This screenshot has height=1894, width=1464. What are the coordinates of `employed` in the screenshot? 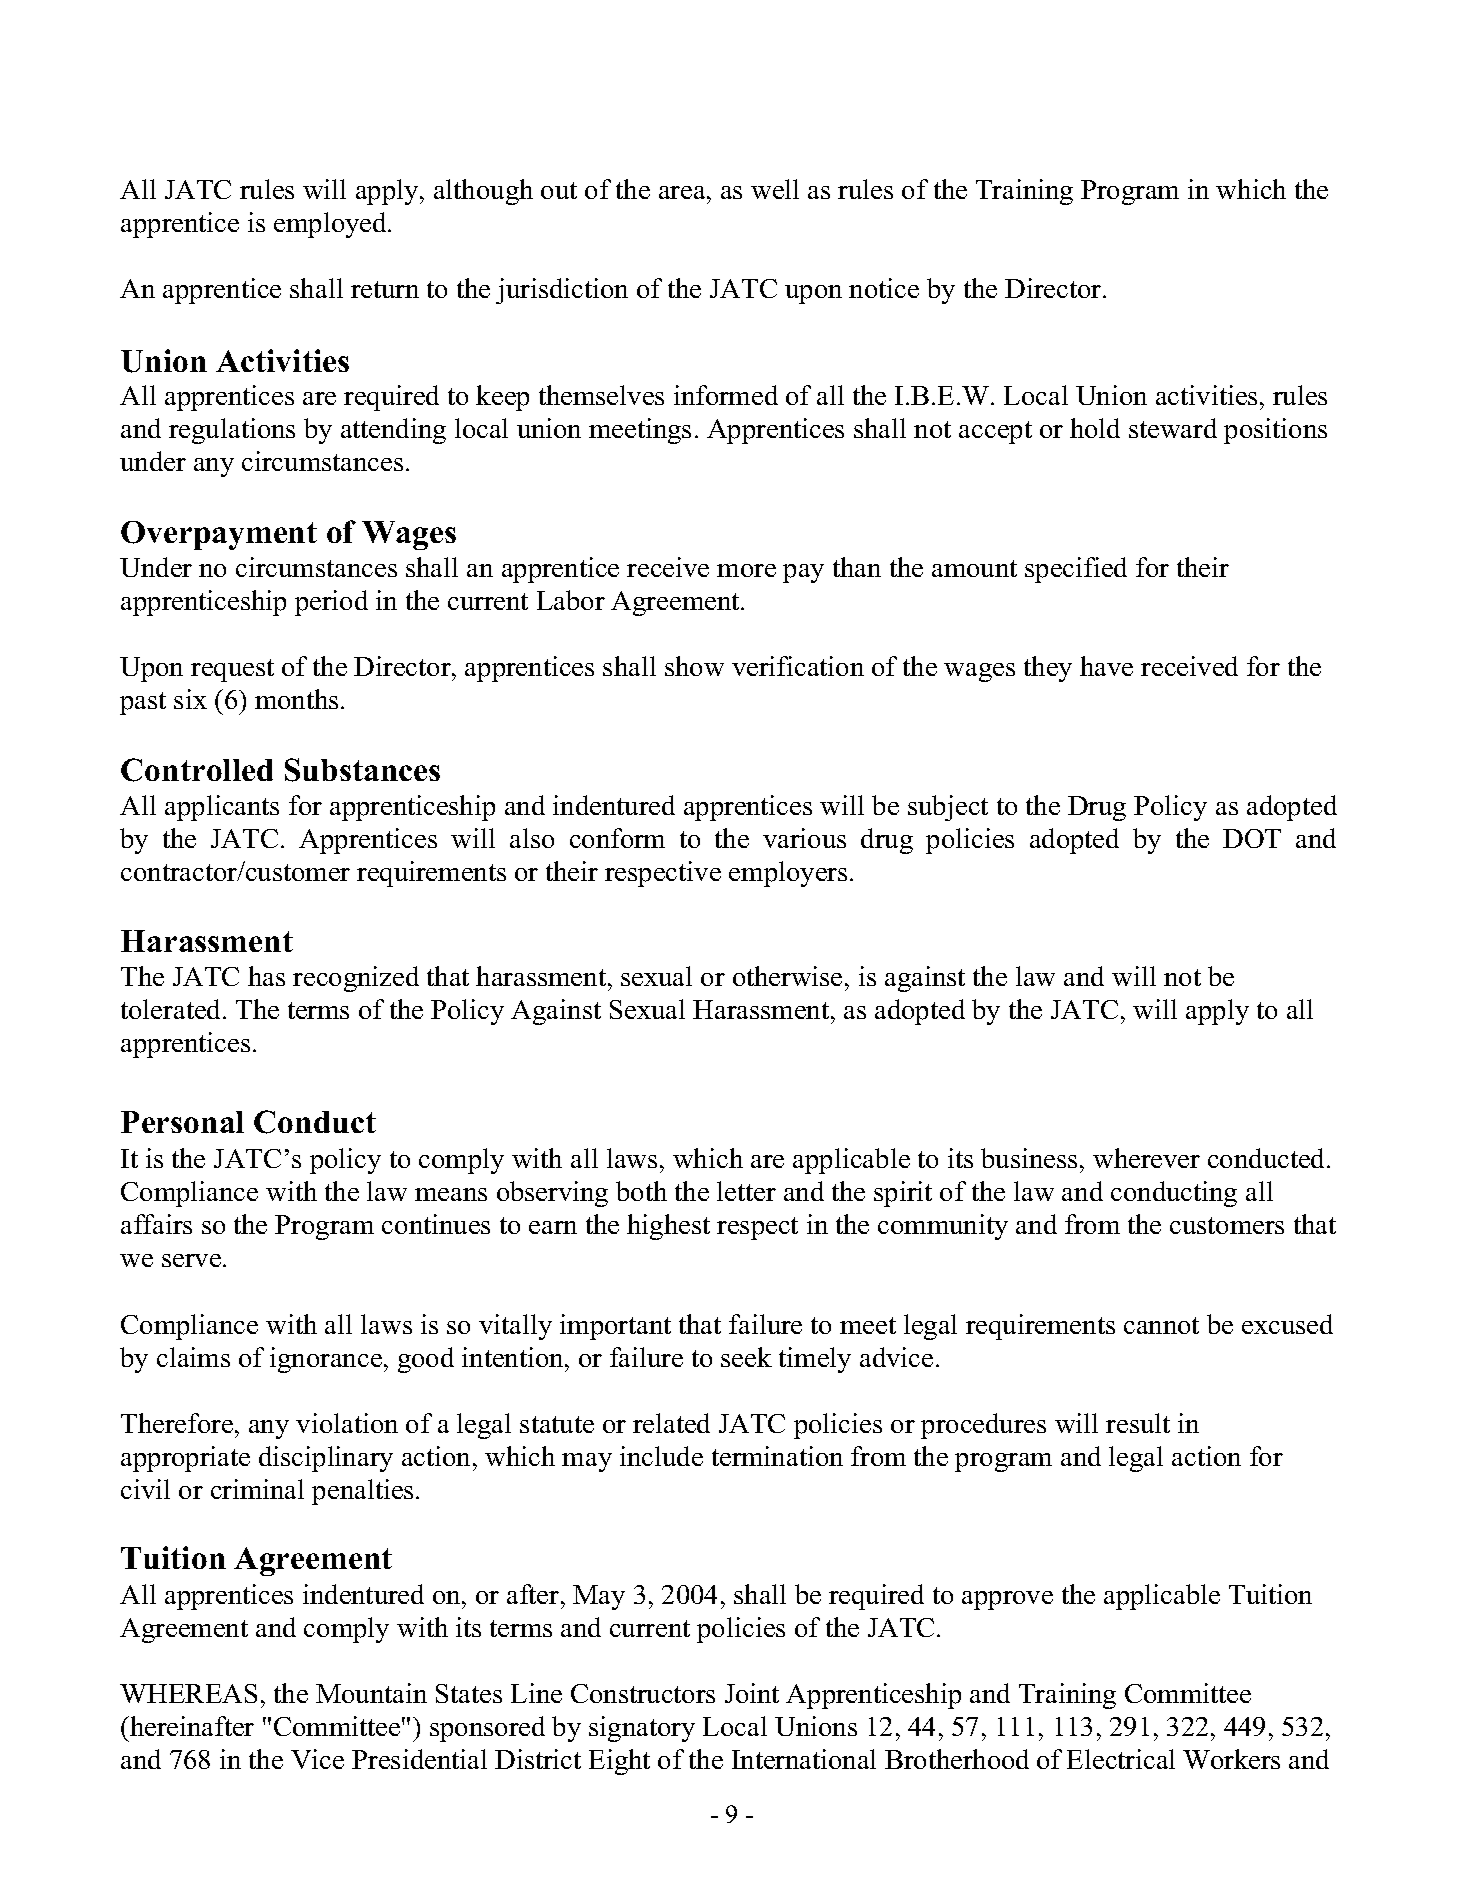 It's located at (331, 225).
